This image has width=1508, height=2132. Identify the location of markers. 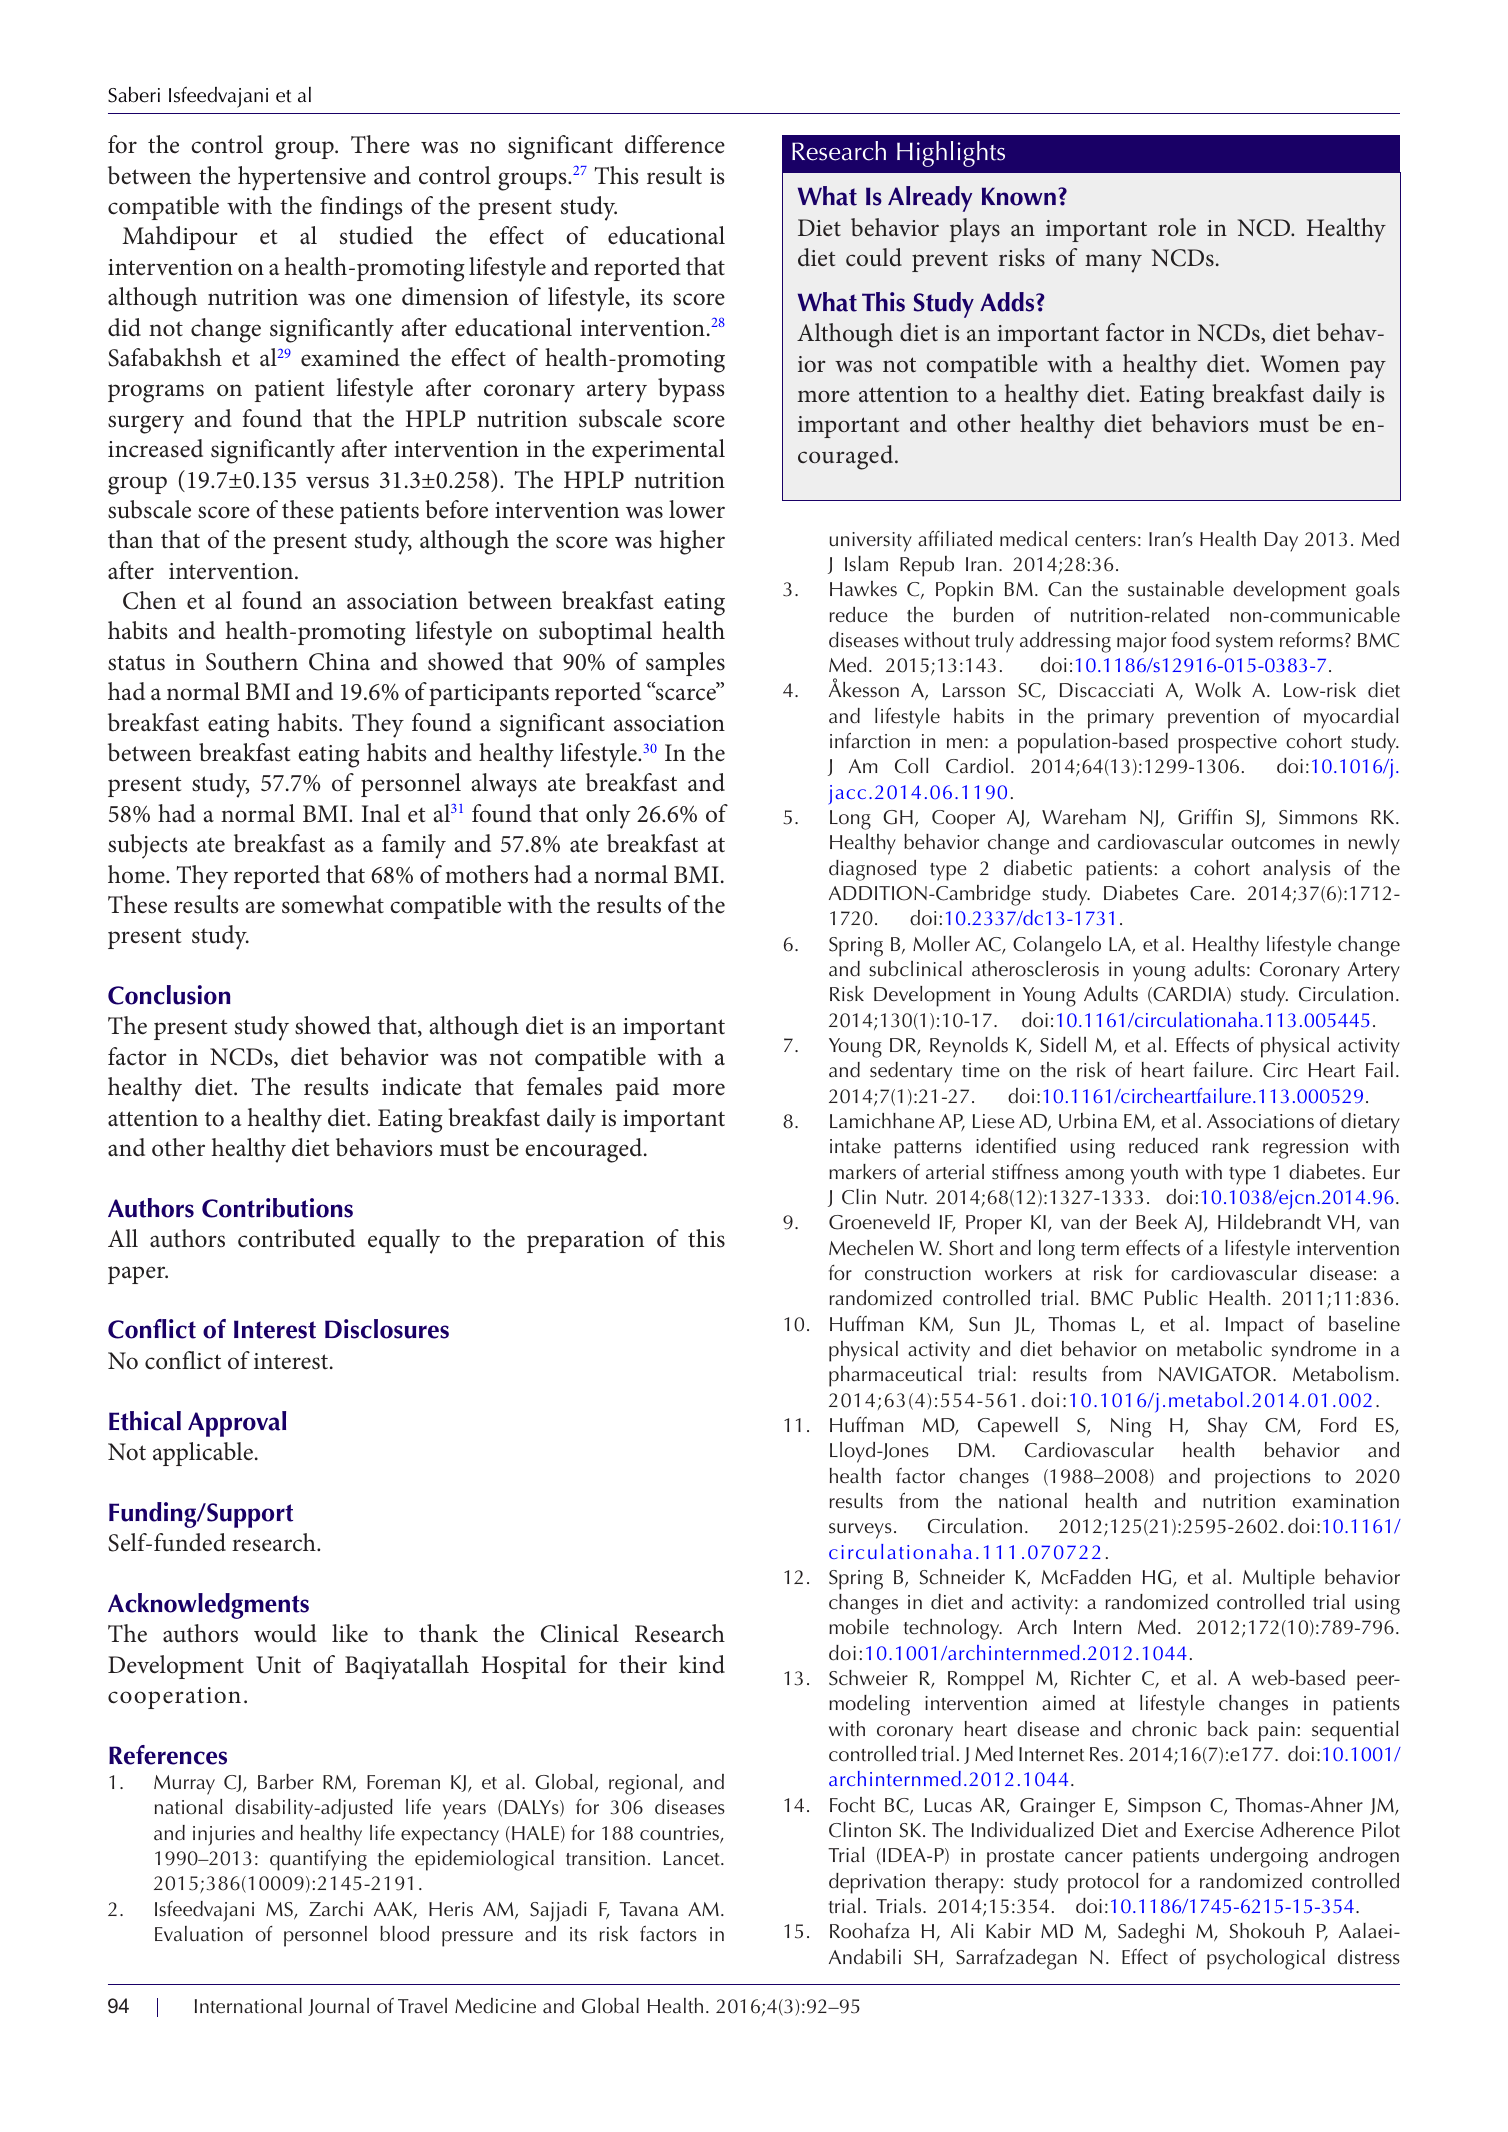
(862, 1172).
